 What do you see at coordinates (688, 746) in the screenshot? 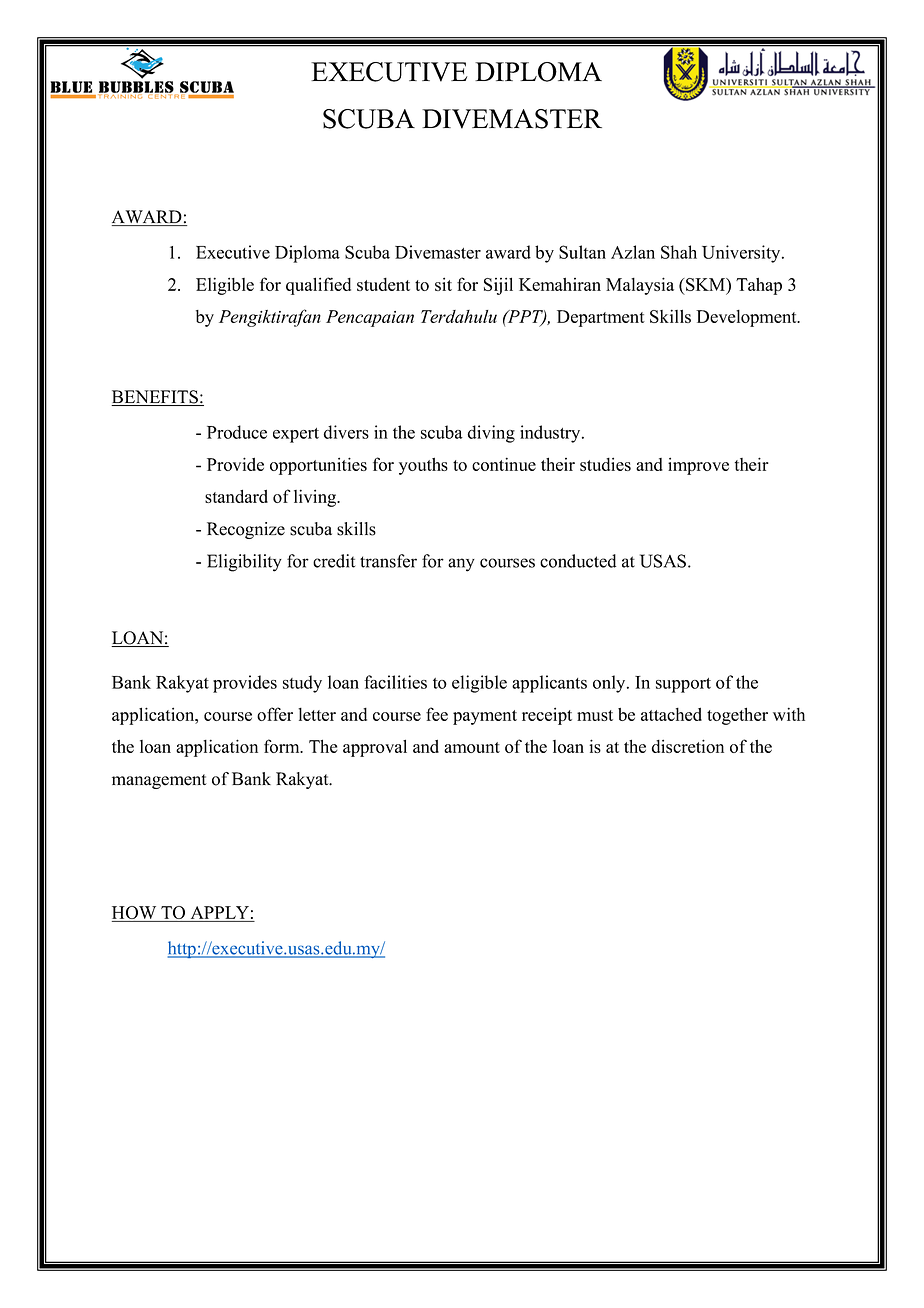
I see `discretion` at bounding box center [688, 746].
